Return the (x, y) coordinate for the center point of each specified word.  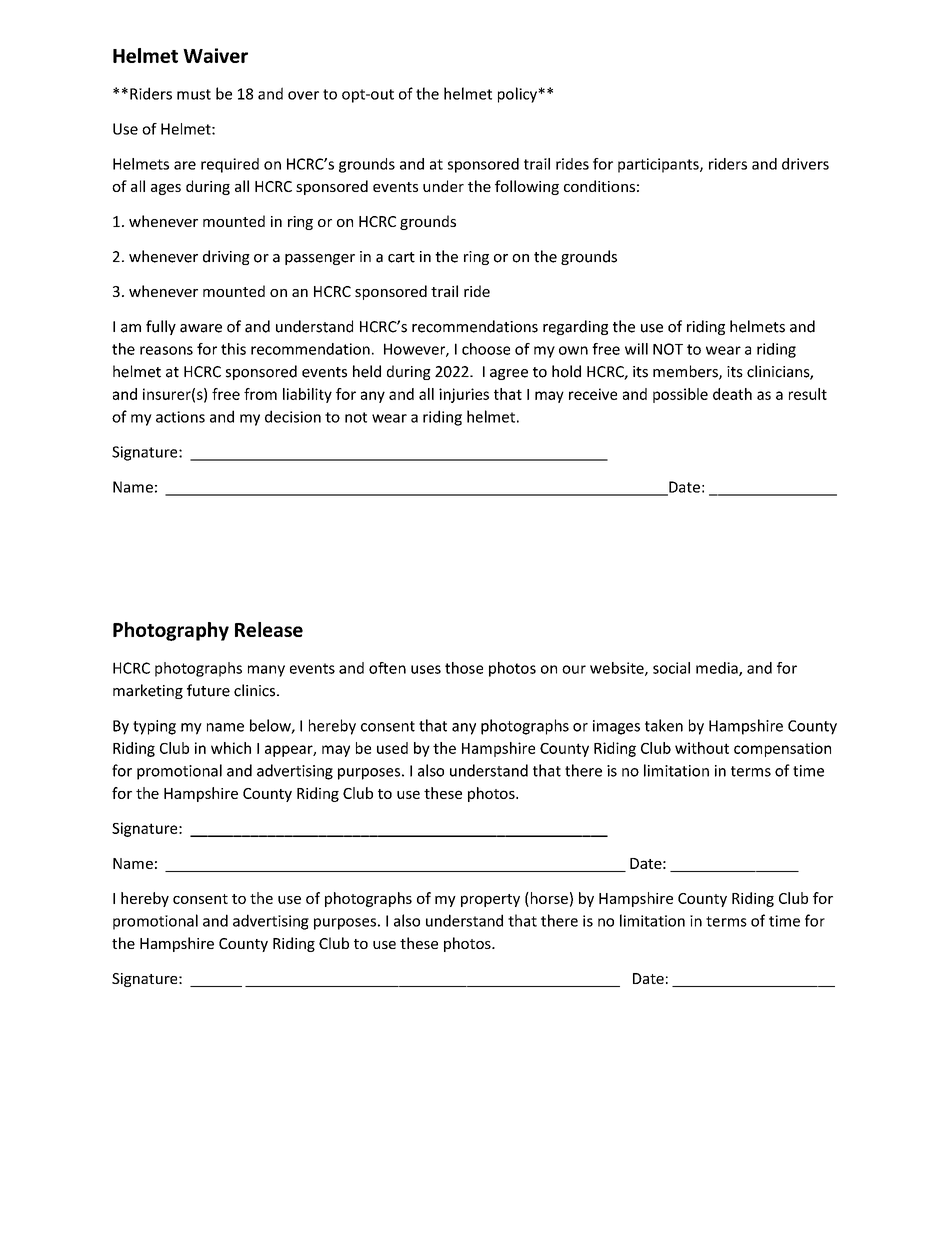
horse (548, 898)
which (231, 748)
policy (518, 95)
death (732, 394)
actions (180, 417)
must (194, 94)
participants (659, 165)
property (490, 900)
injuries (464, 395)
